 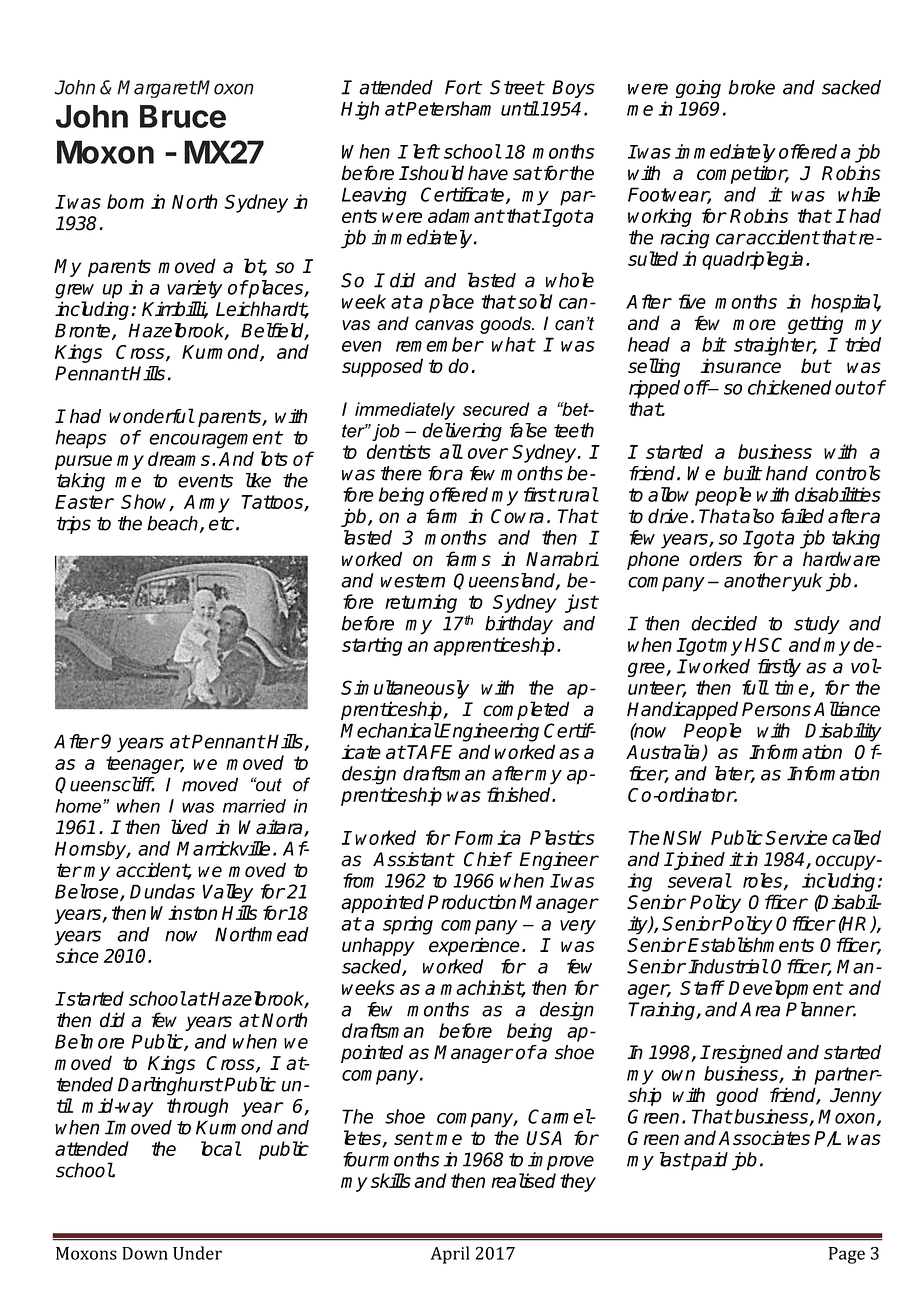 What do you see at coordinates (183, 116) in the document?
I see `Bruce` at bounding box center [183, 116].
